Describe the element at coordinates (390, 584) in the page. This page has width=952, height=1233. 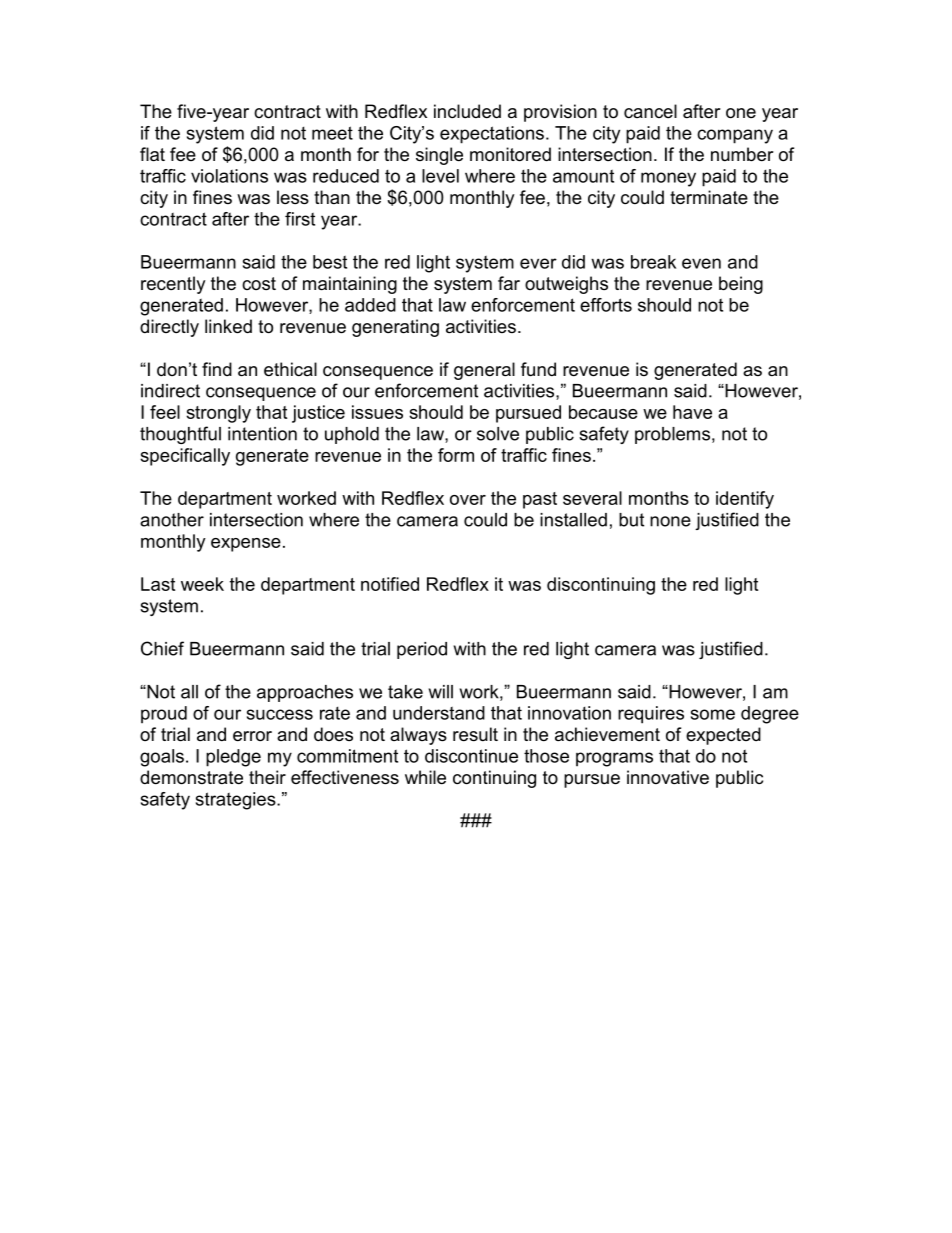
I see `notified` at that location.
